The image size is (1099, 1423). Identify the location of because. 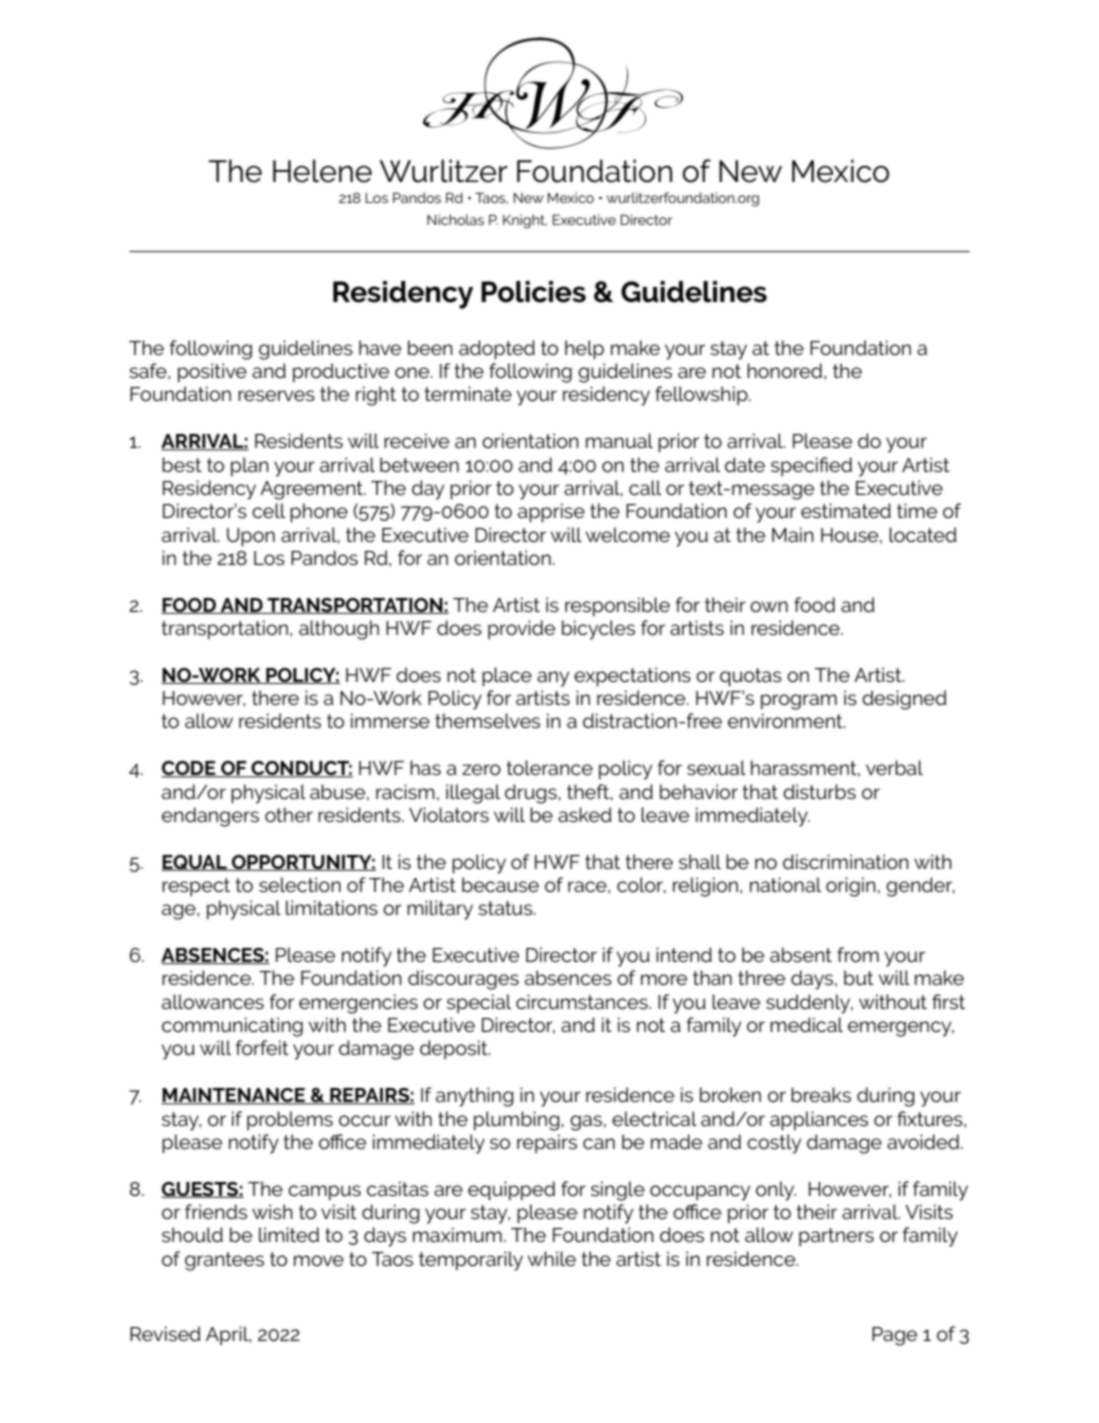
(500, 884).
